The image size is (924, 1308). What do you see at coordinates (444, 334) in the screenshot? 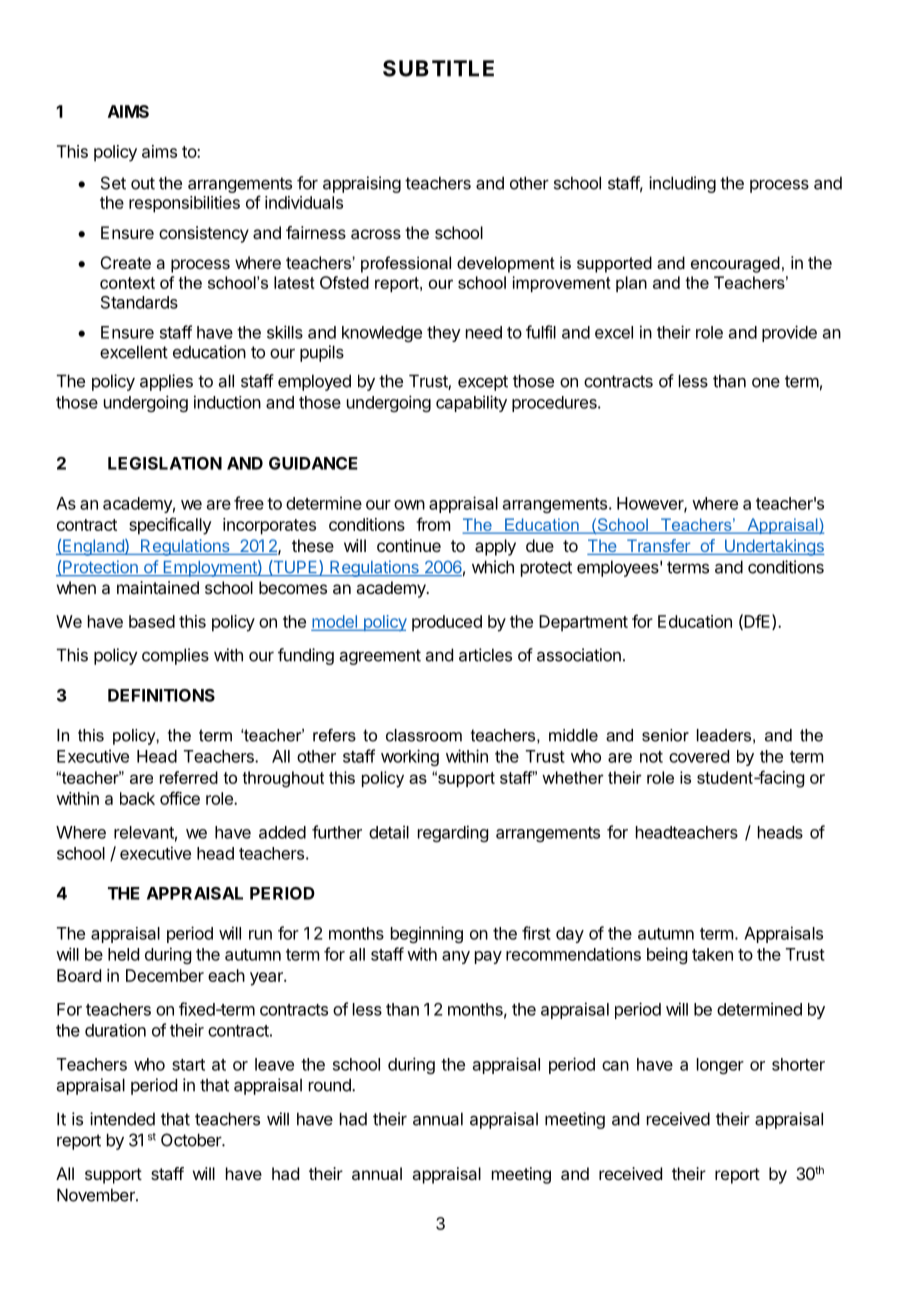
I see `they` at bounding box center [444, 334].
